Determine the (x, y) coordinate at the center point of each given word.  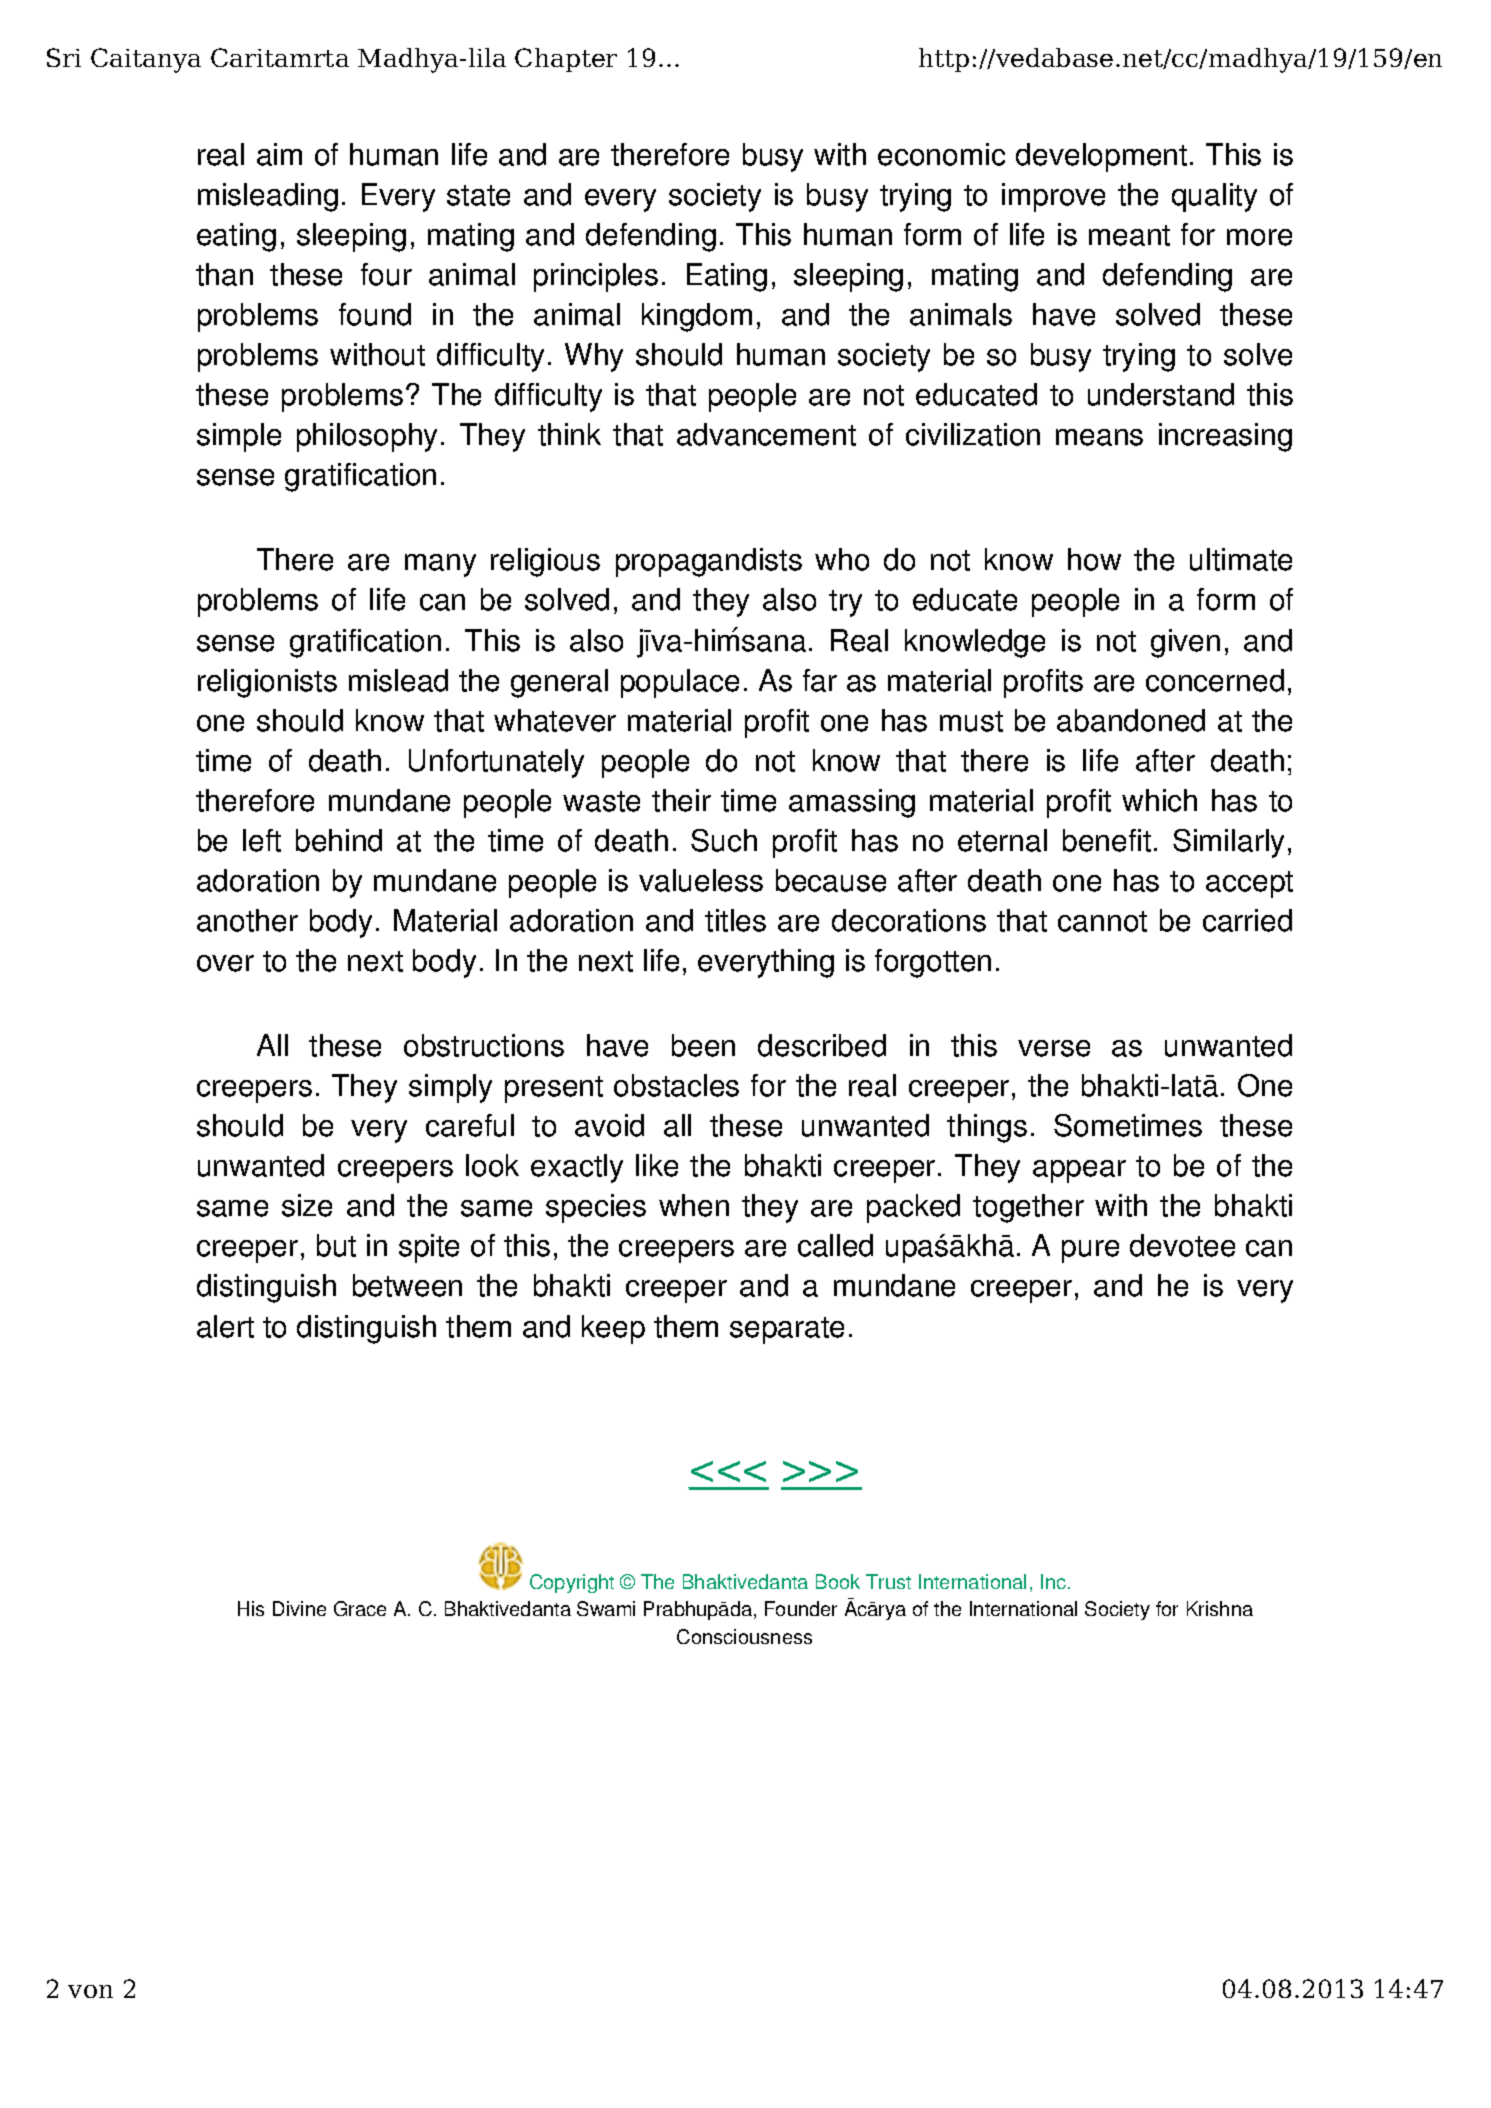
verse (1054, 1048)
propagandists (709, 562)
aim (279, 154)
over (225, 963)
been (703, 1045)
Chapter (566, 60)
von (90, 1991)
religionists (267, 683)
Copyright (572, 1583)
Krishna (1220, 1608)
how (1094, 559)
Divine (299, 1608)
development (1101, 157)
